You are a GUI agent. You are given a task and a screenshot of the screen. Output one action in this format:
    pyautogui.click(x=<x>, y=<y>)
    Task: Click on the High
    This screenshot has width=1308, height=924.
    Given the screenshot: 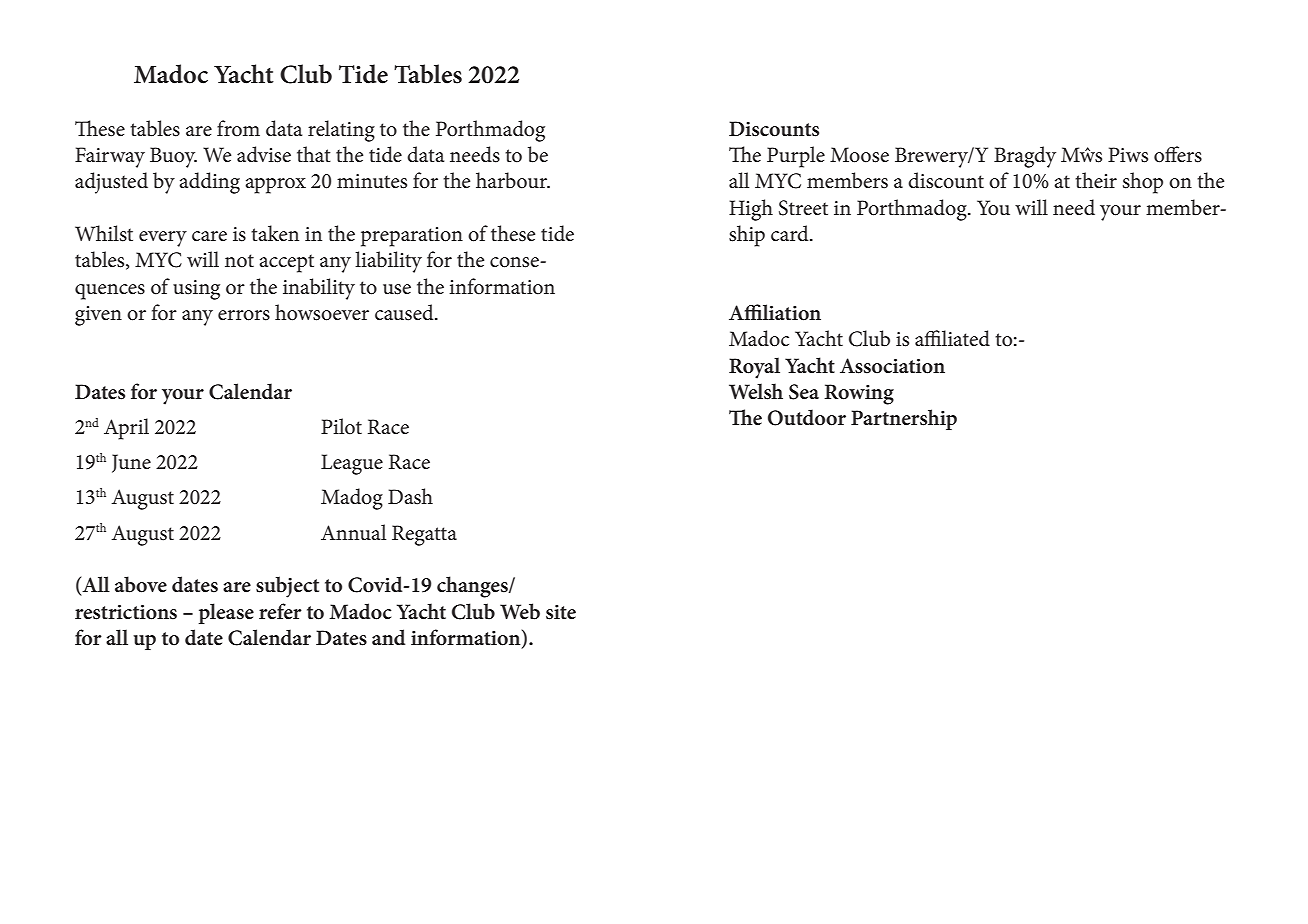 What is the action you would take?
    pyautogui.click(x=751, y=210)
